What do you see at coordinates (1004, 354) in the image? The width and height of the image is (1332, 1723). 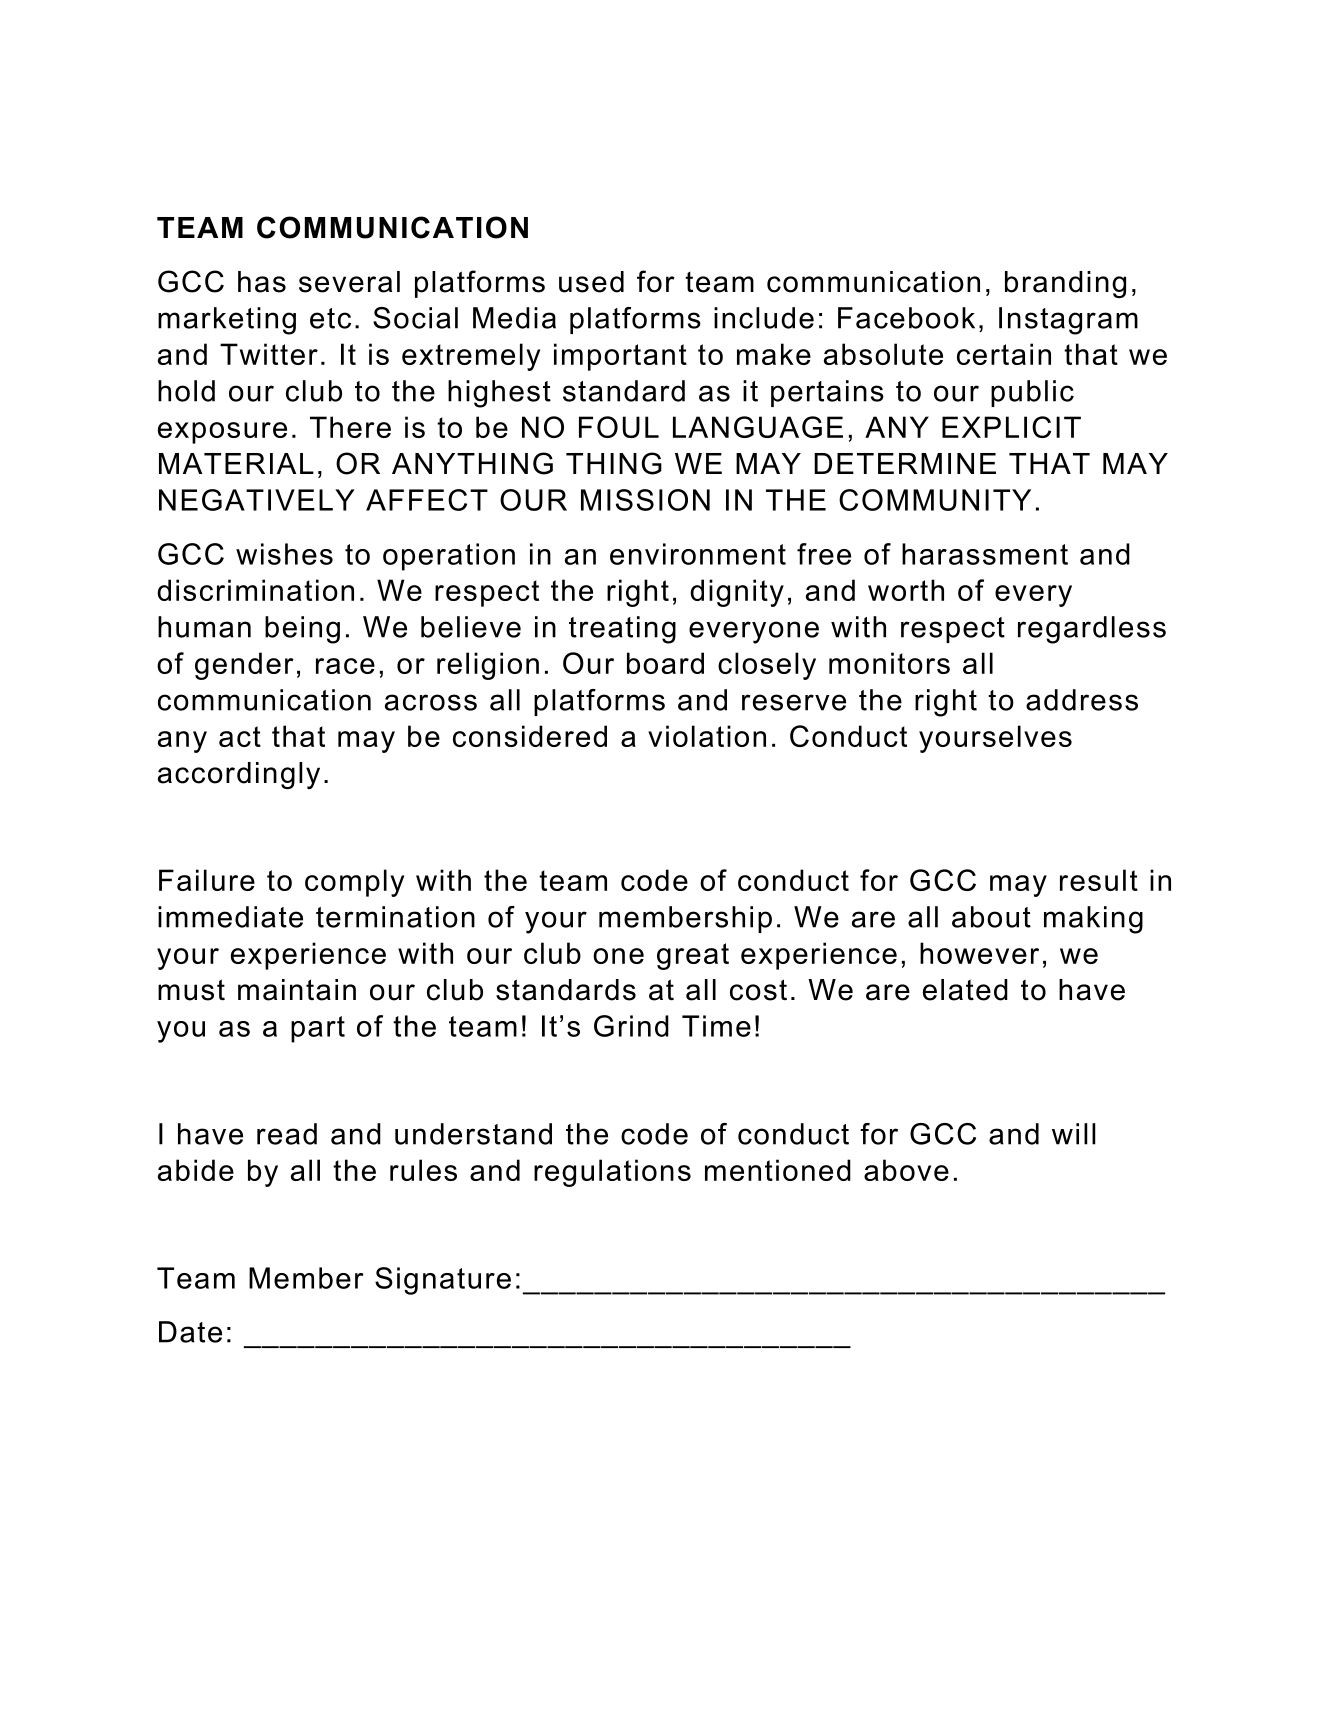 I see `certain` at bounding box center [1004, 354].
